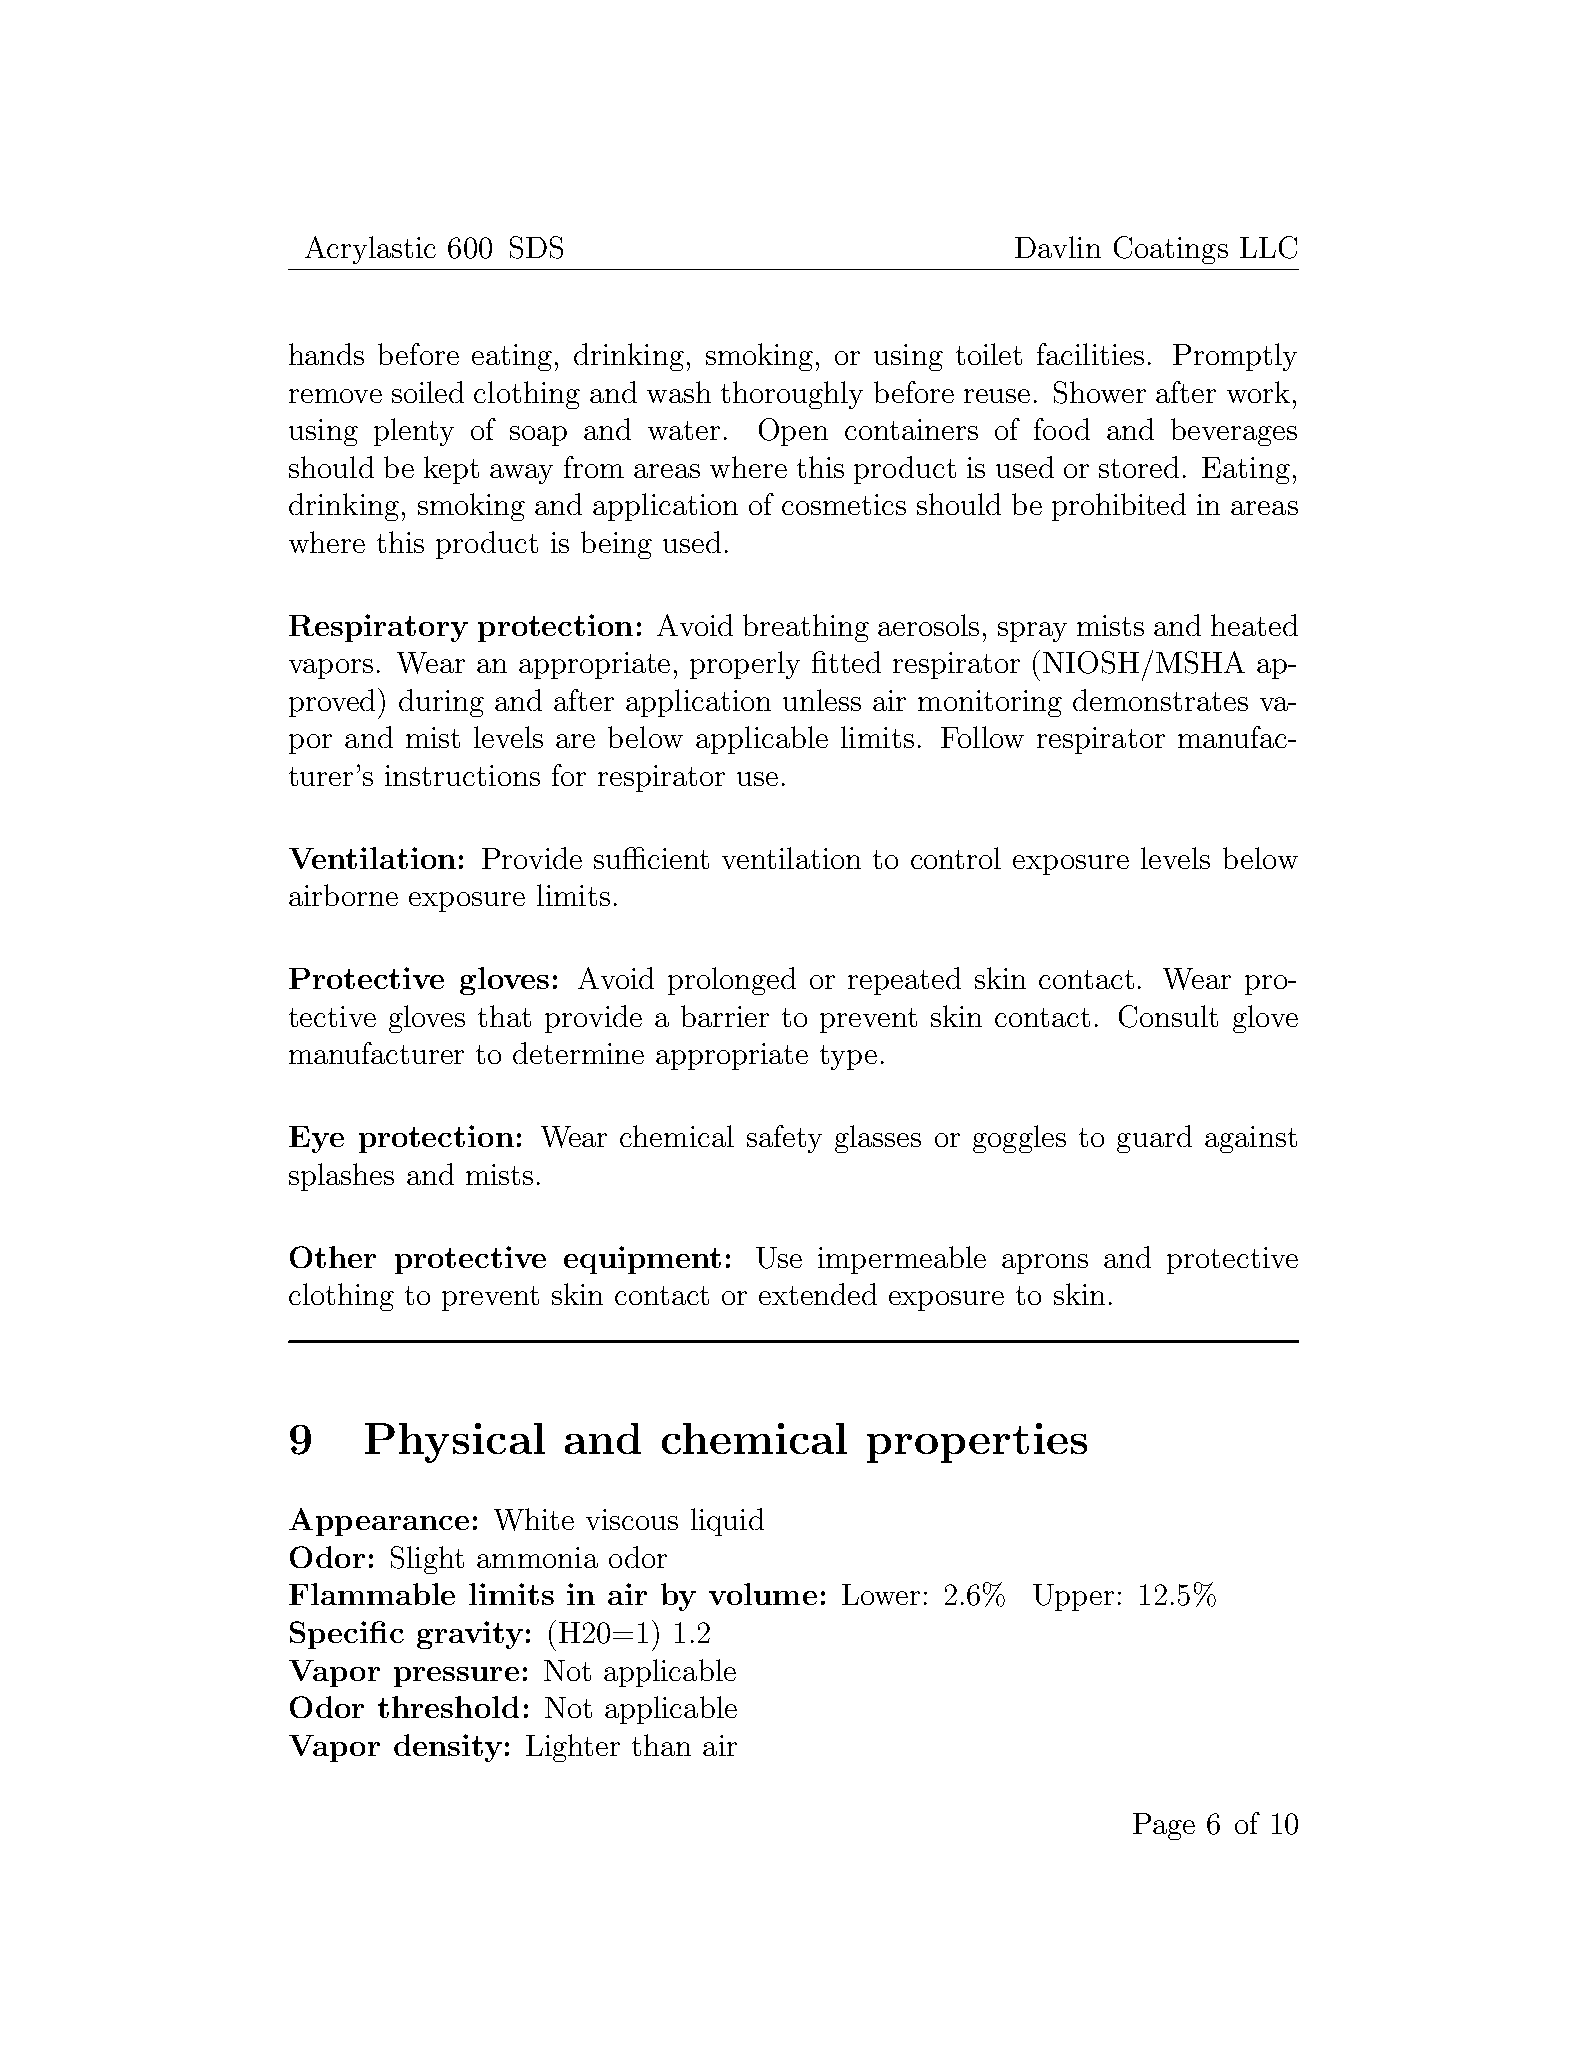 The width and height of the document is (1592, 2061). What do you see at coordinates (455, 1443) in the document?
I see `Physical` at bounding box center [455, 1443].
